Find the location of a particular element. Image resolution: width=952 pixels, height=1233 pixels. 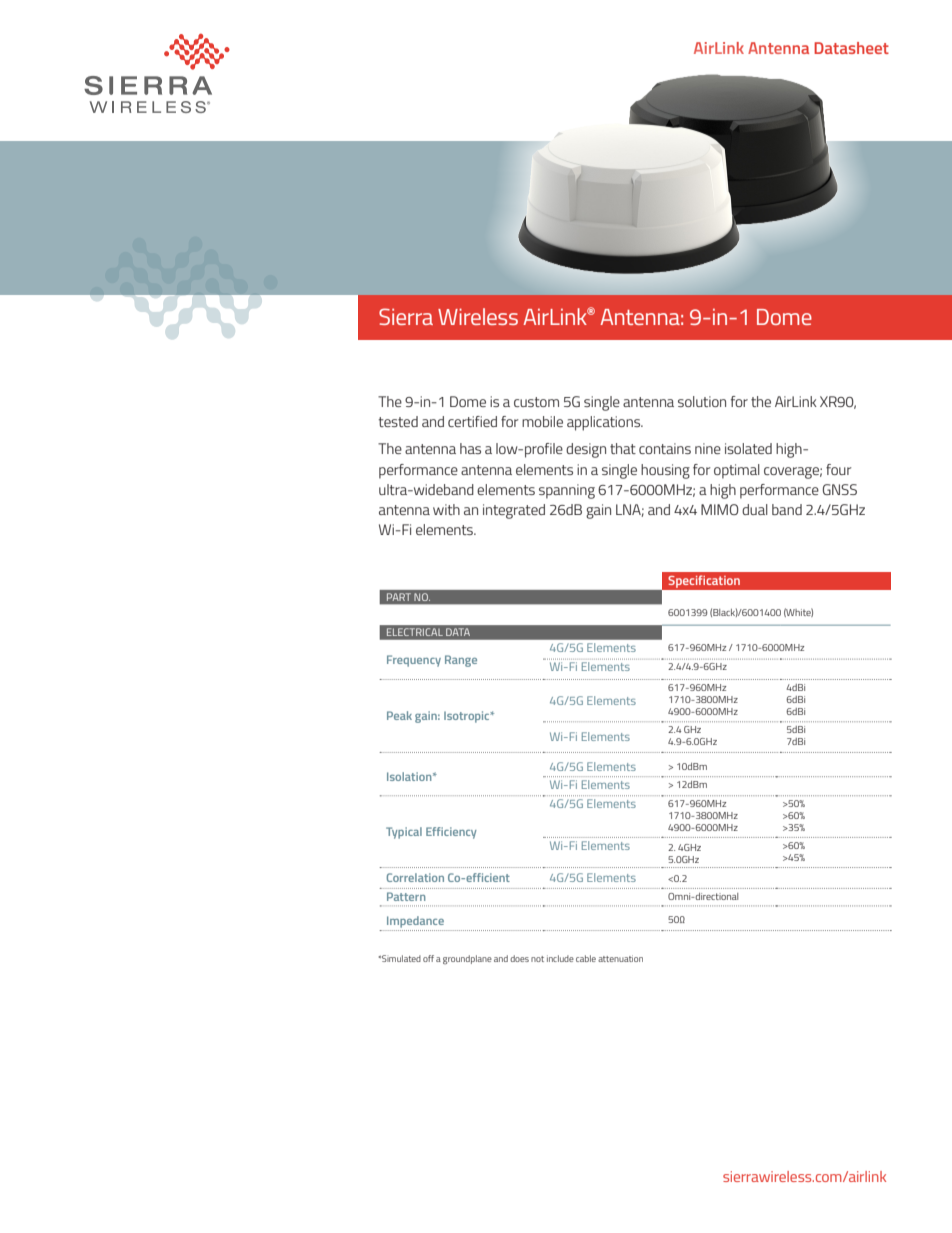

groundplane is located at coordinates (467, 959).
